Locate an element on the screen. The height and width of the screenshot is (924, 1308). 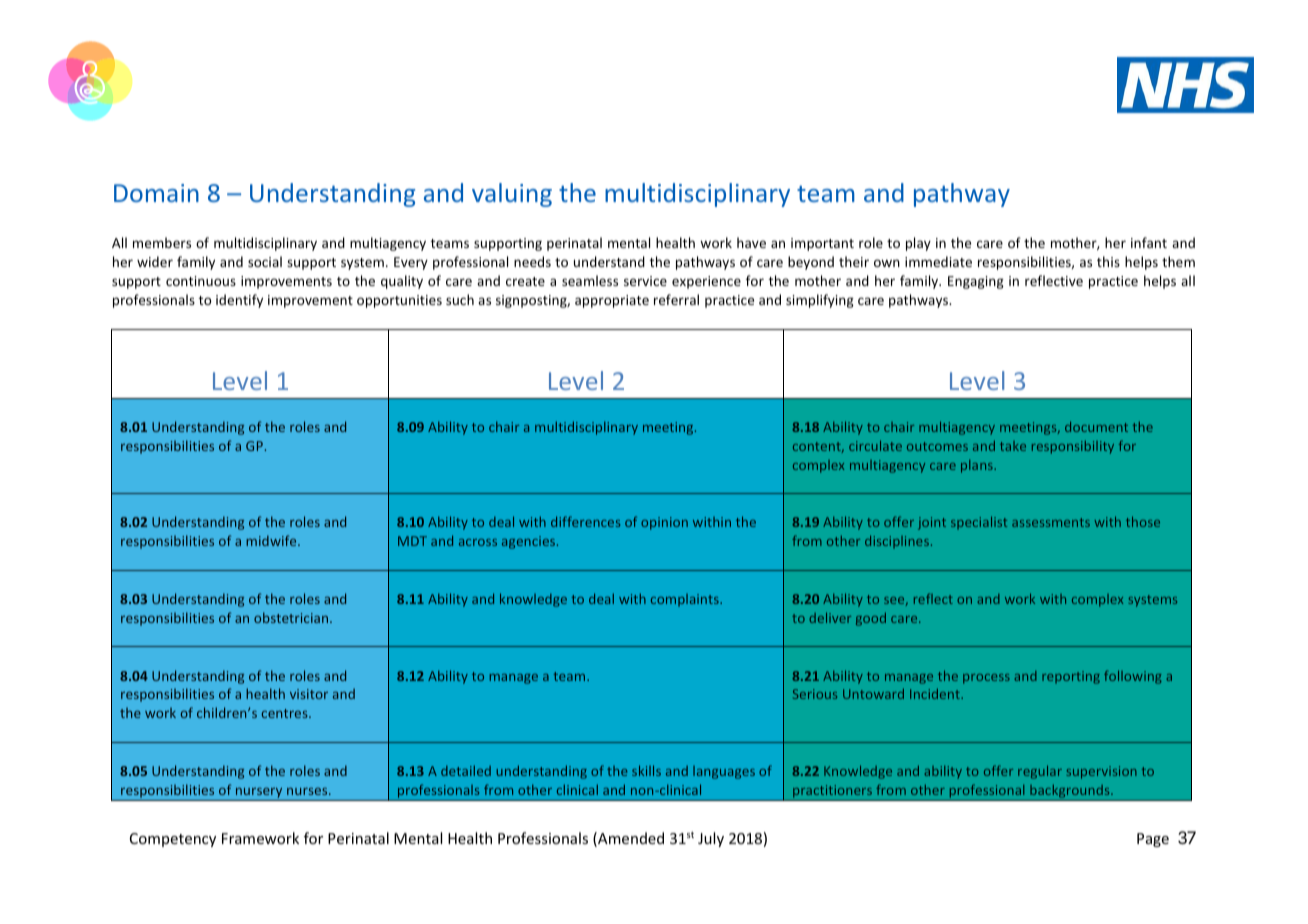
circulate is located at coordinates (875, 445).
